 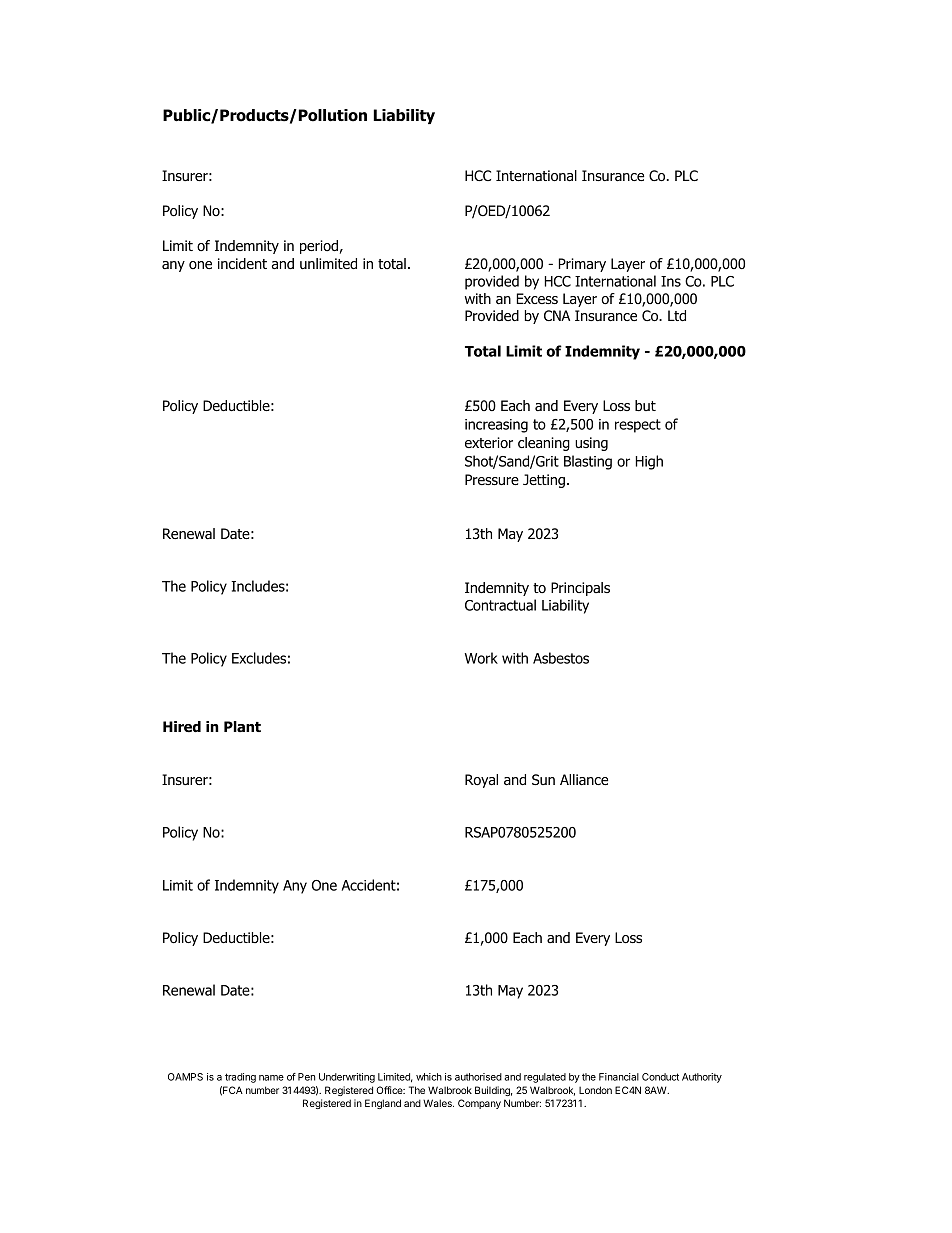 I want to click on Royal, so click(x=481, y=781).
